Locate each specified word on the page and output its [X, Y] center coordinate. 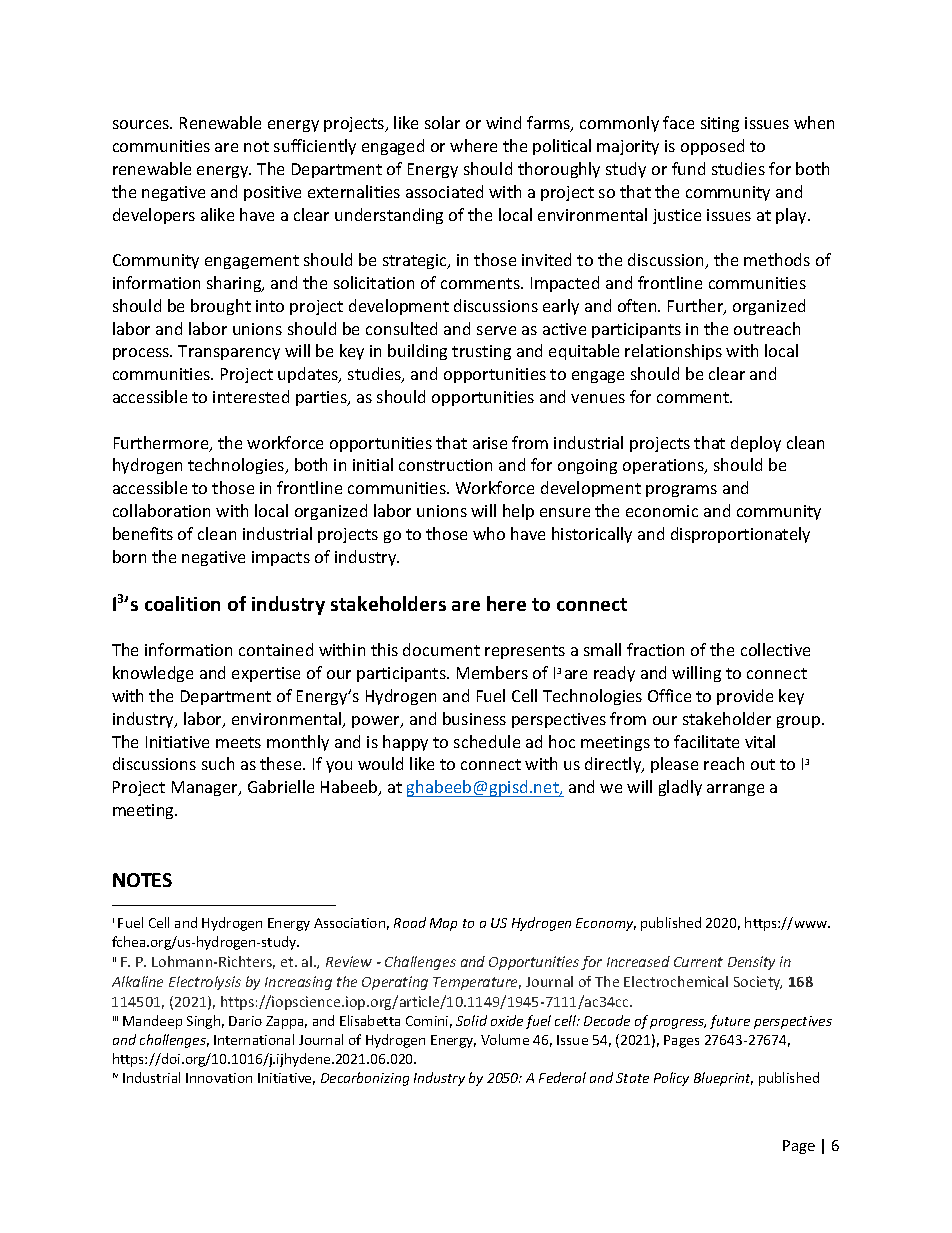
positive [272, 193]
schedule [487, 741]
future [730, 1022]
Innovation [219, 1078]
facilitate [706, 741]
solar [442, 122]
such [218, 763]
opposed [712, 147]
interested [251, 396]
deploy [756, 444]
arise [490, 443]
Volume [505, 1039]
